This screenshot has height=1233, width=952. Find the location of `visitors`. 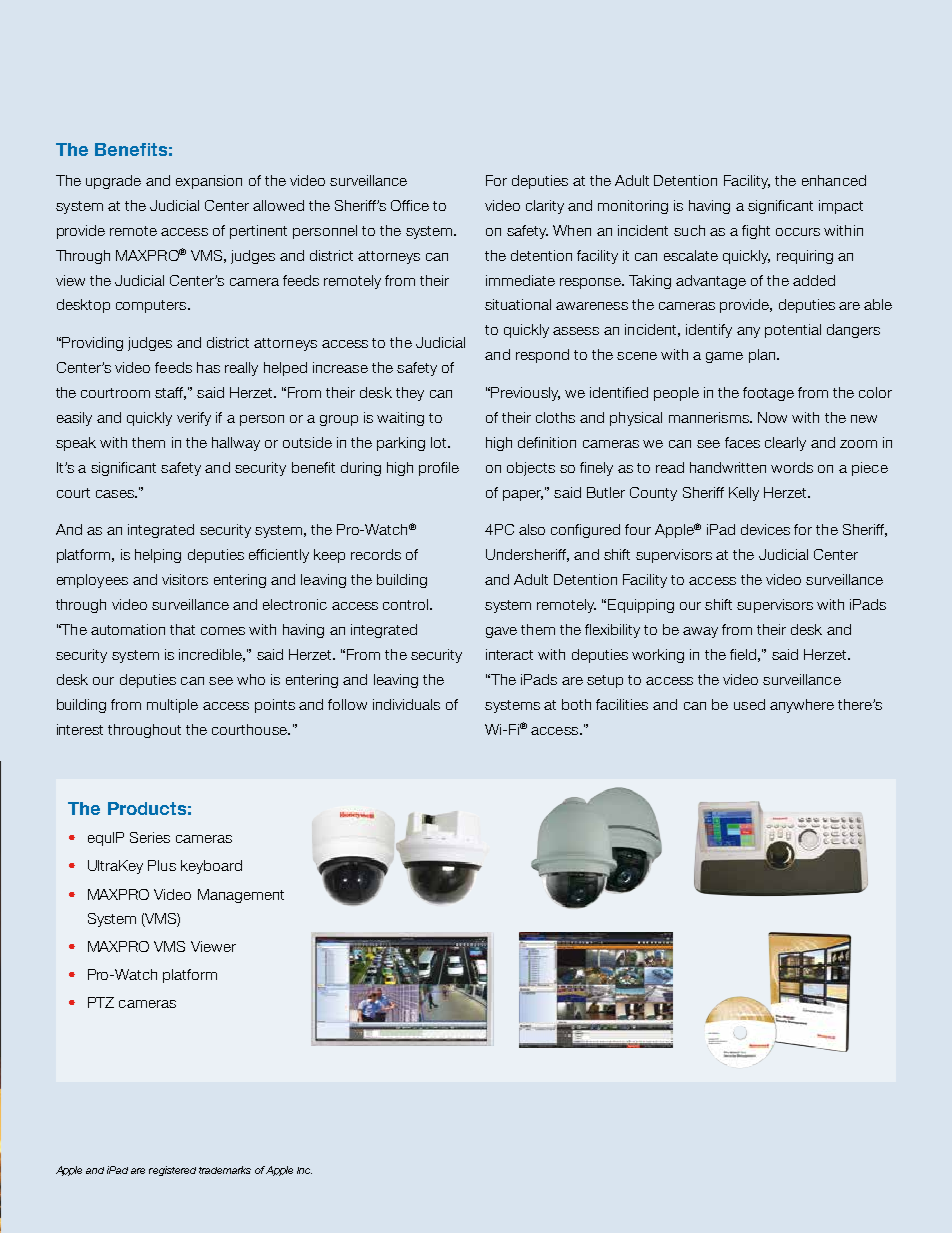

visitors is located at coordinates (185, 579).
